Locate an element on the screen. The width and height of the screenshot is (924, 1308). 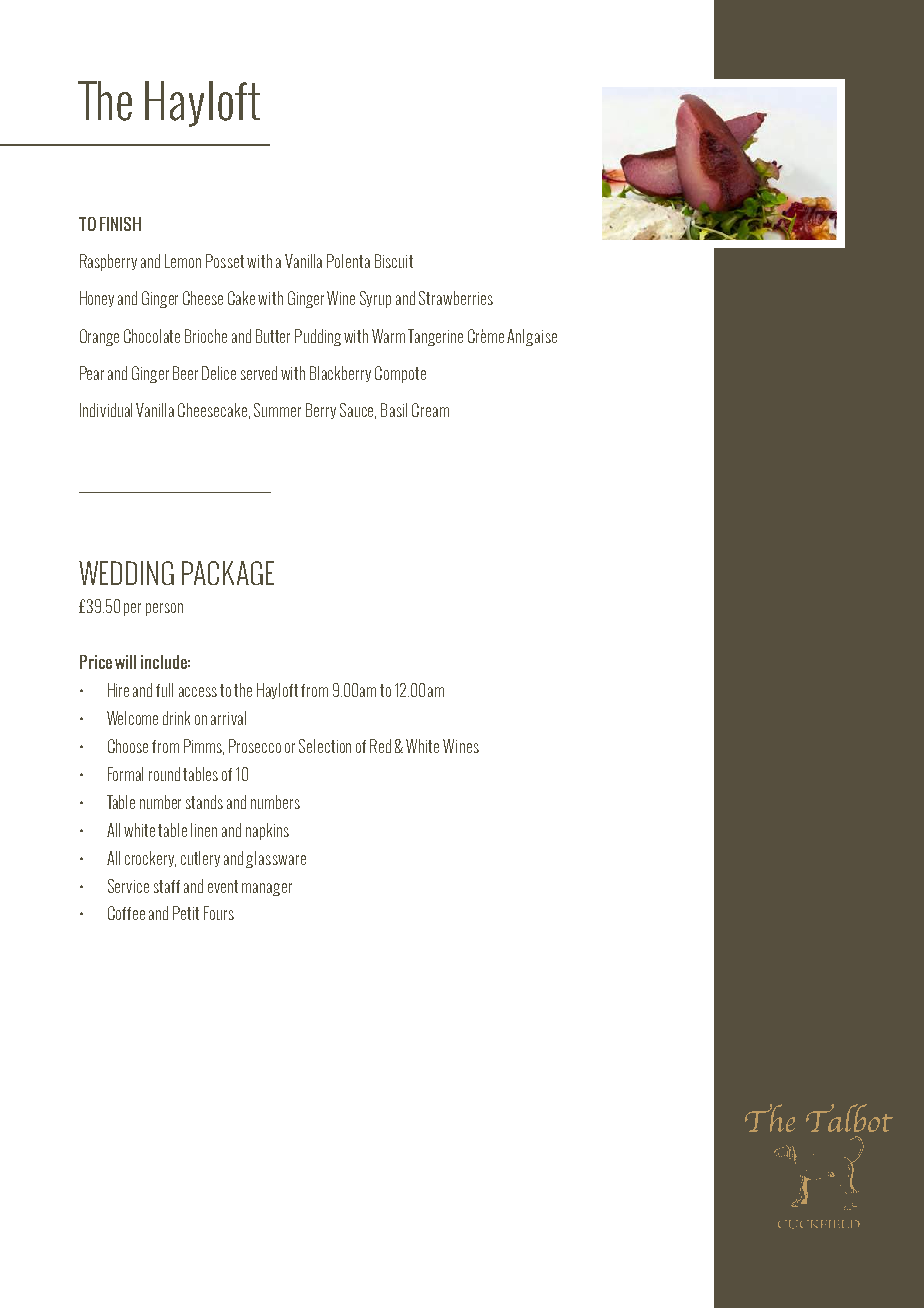
Strawberries is located at coordinates (456, 298).
